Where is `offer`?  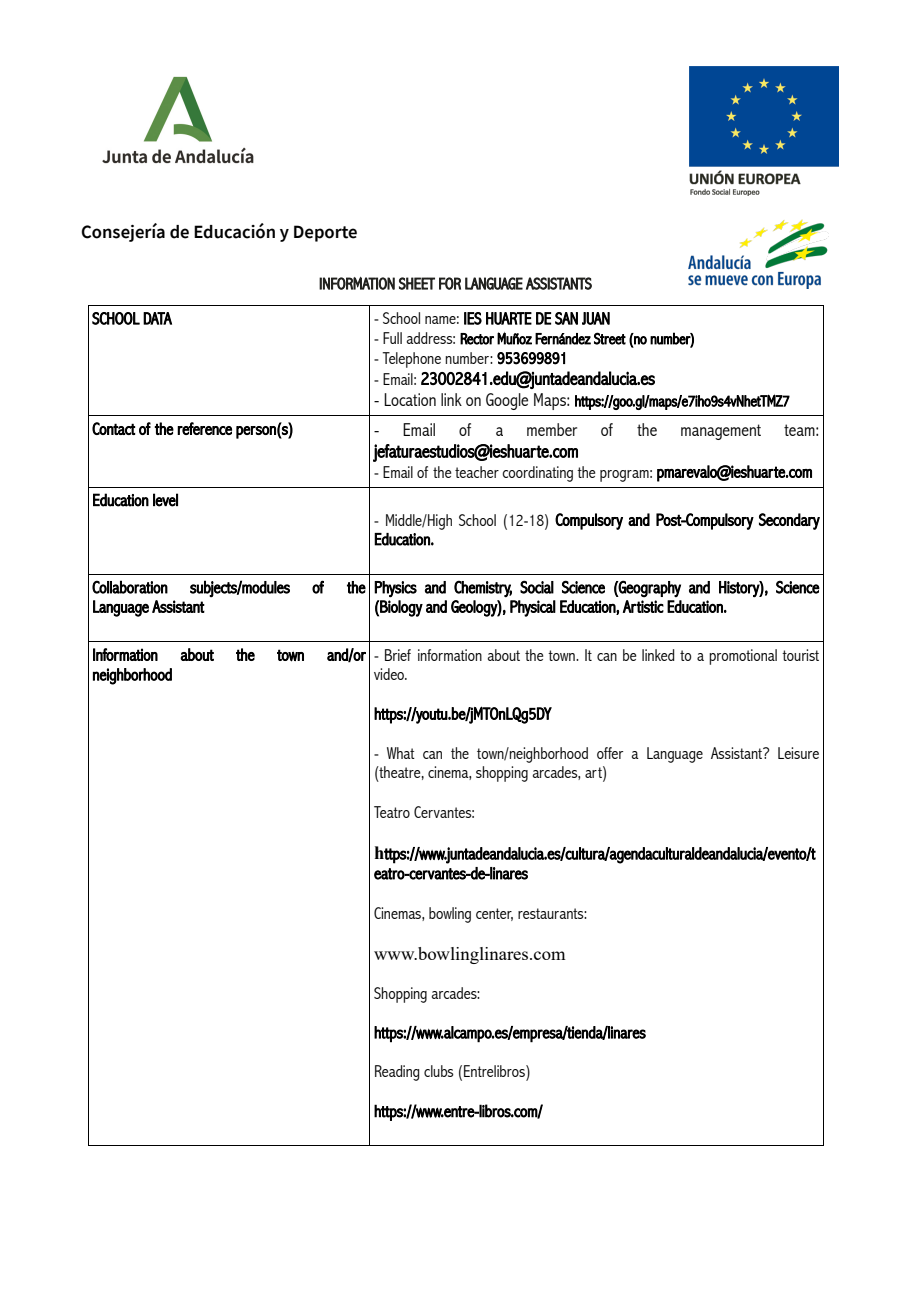
offer is located at coordinates (610, 753).
